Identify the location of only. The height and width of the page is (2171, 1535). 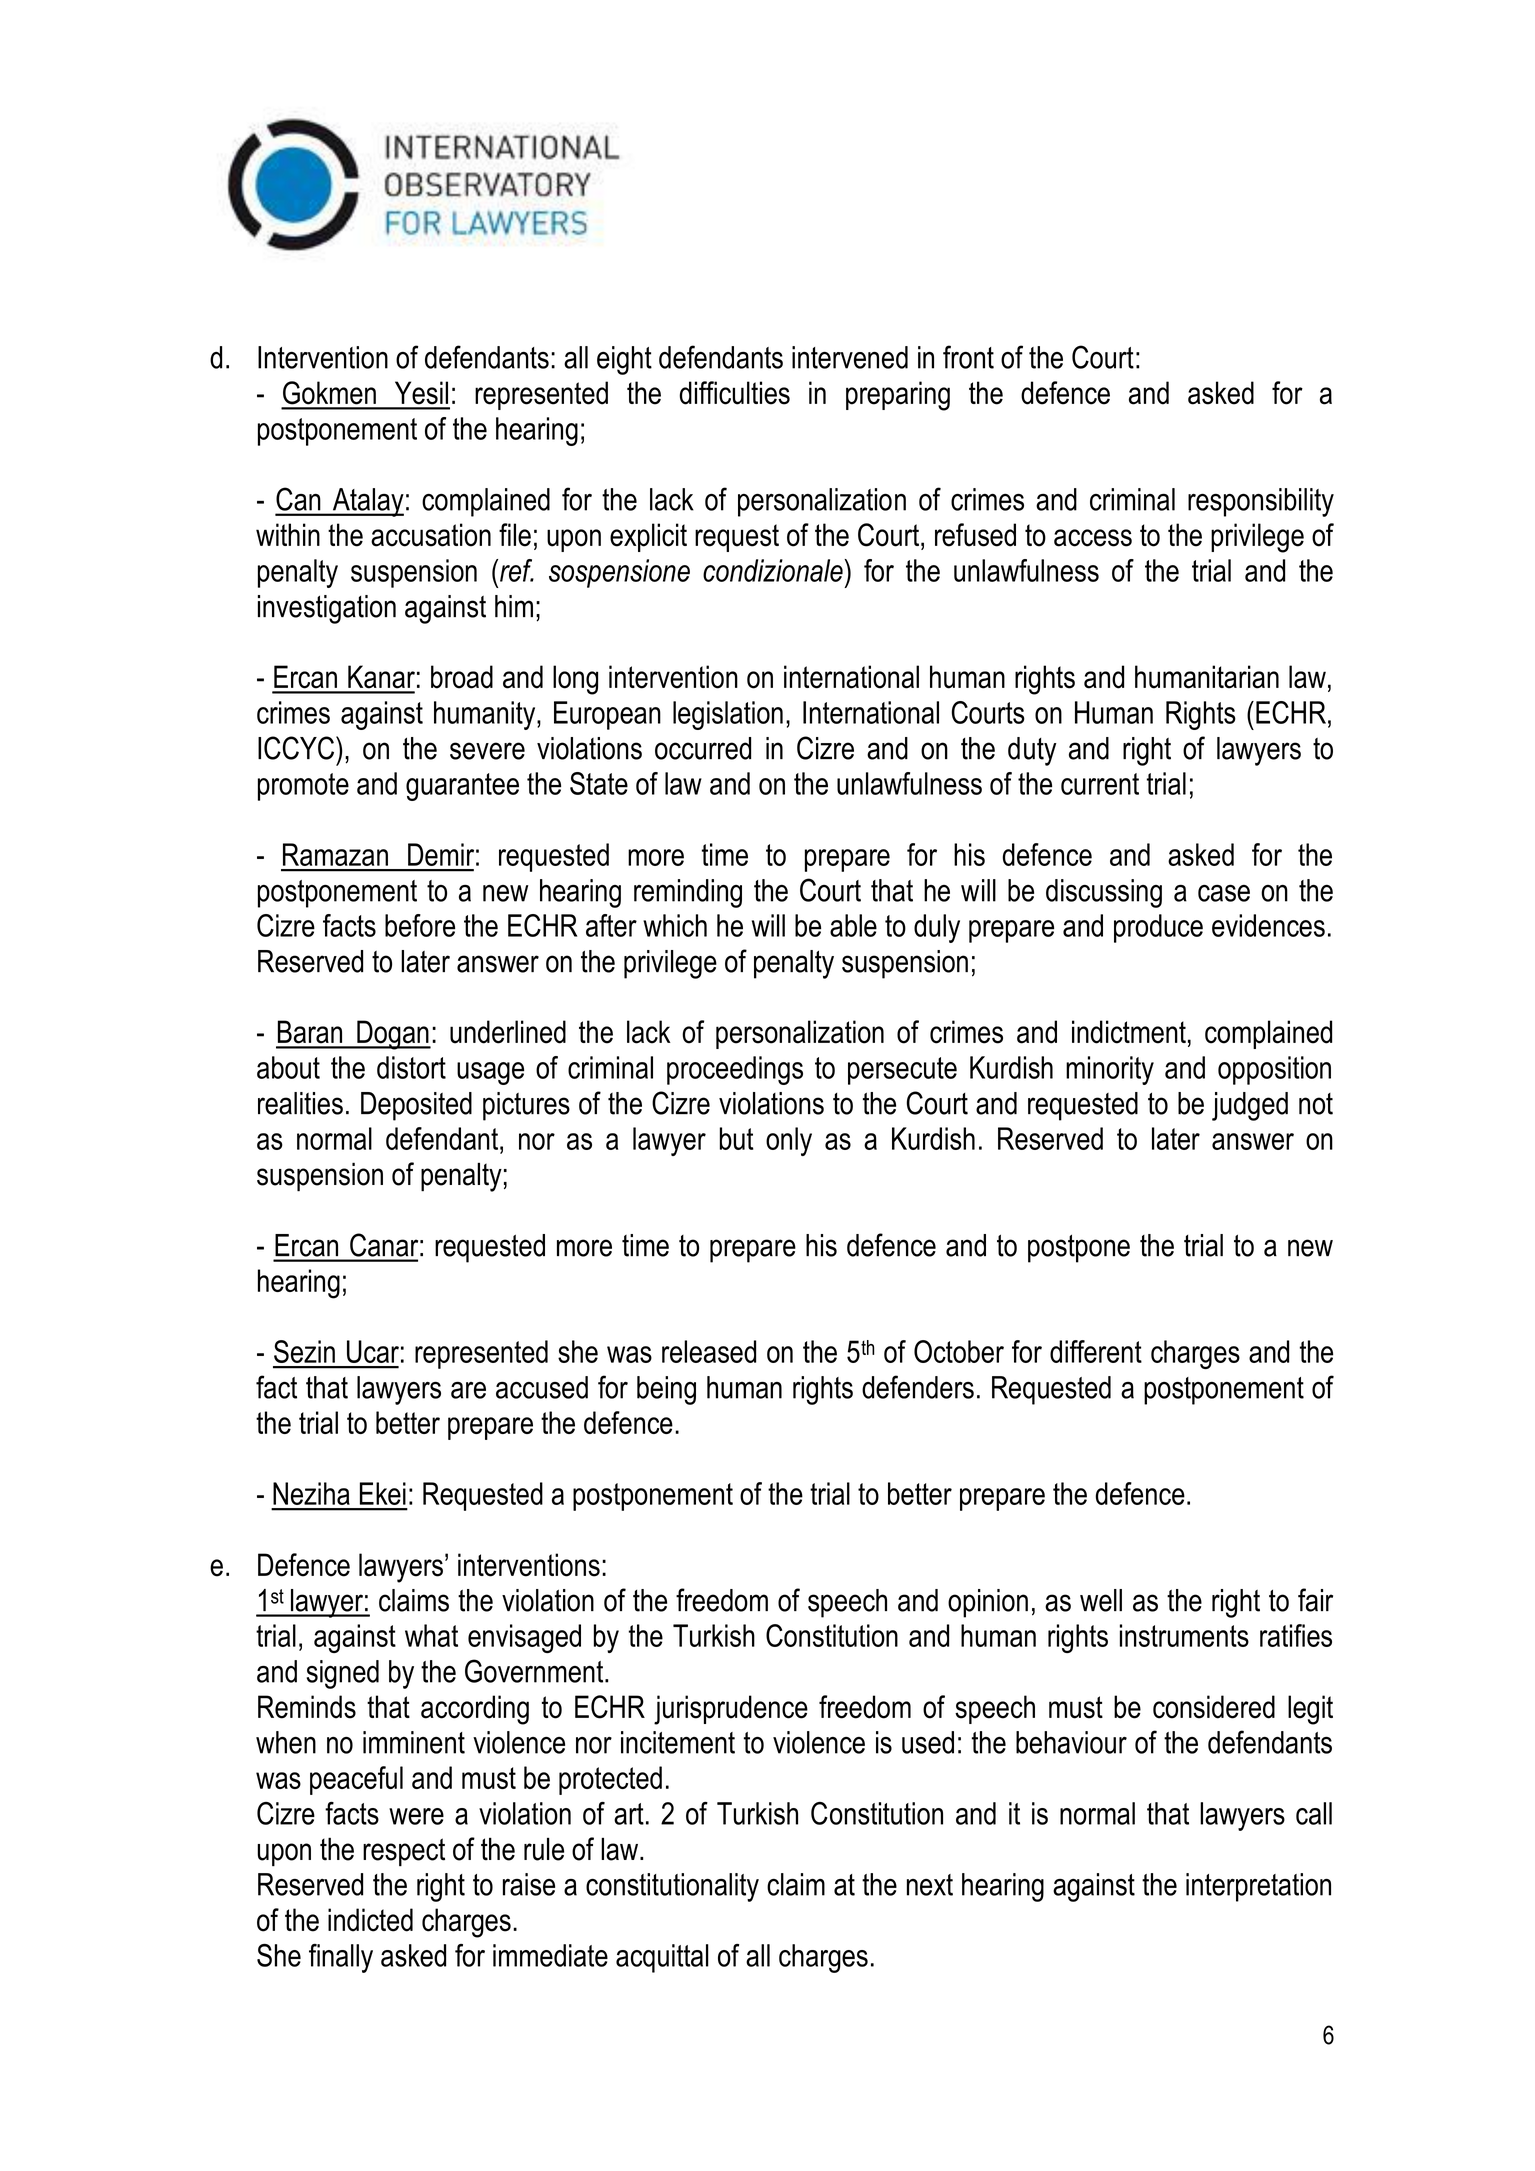
(789, 1141).
